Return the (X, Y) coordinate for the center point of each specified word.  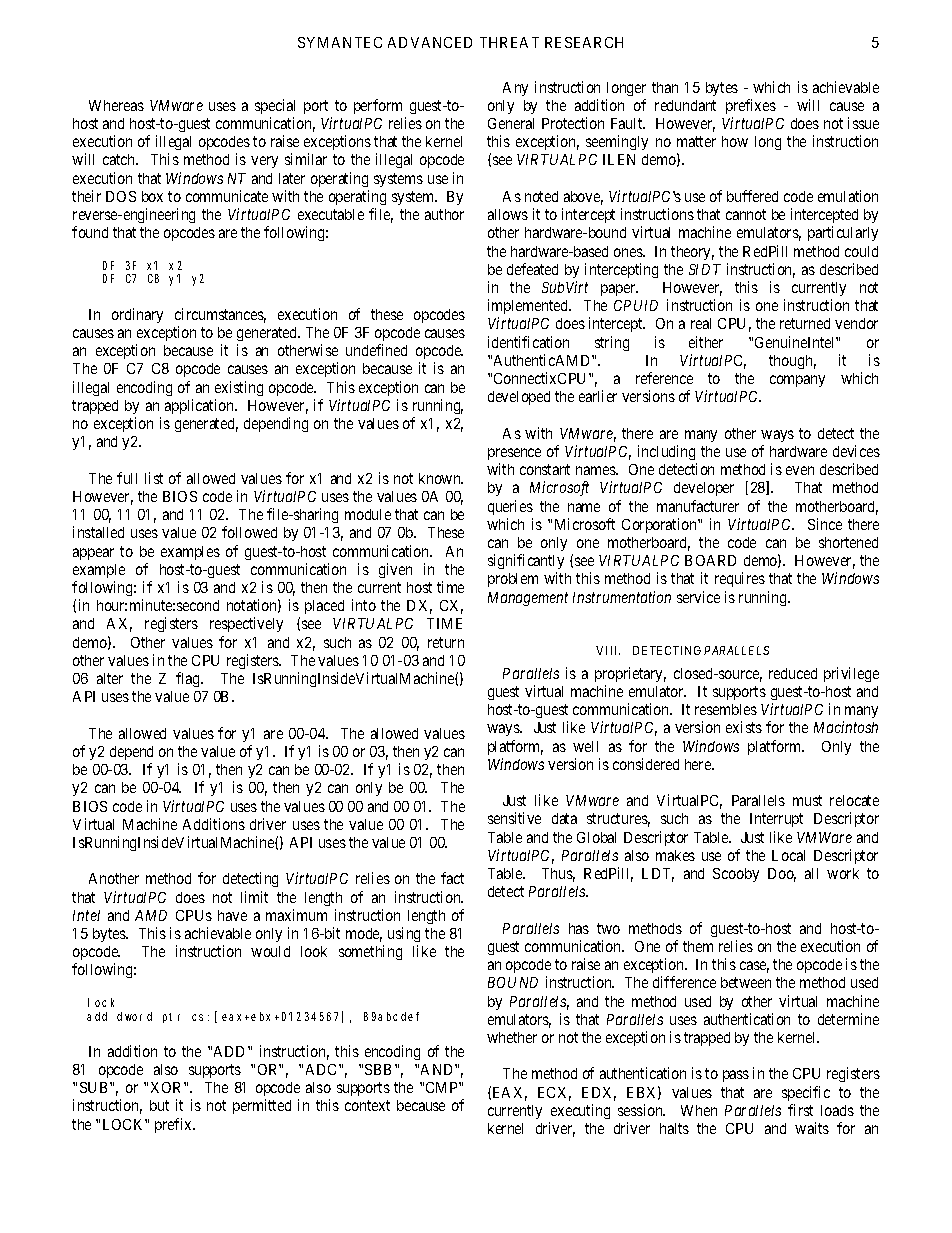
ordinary (137, 315)
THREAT (509, 42)
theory (692, 253)
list (154, 478)
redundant (685, 105)
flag (189, 679)
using (404, 934)
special (275, 106)
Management (528, 599)
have (232, 915)
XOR (168, 1087)
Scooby (736, 875)
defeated (532, 269)
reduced (793, 673)
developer (704, 489)
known (441, 478)
